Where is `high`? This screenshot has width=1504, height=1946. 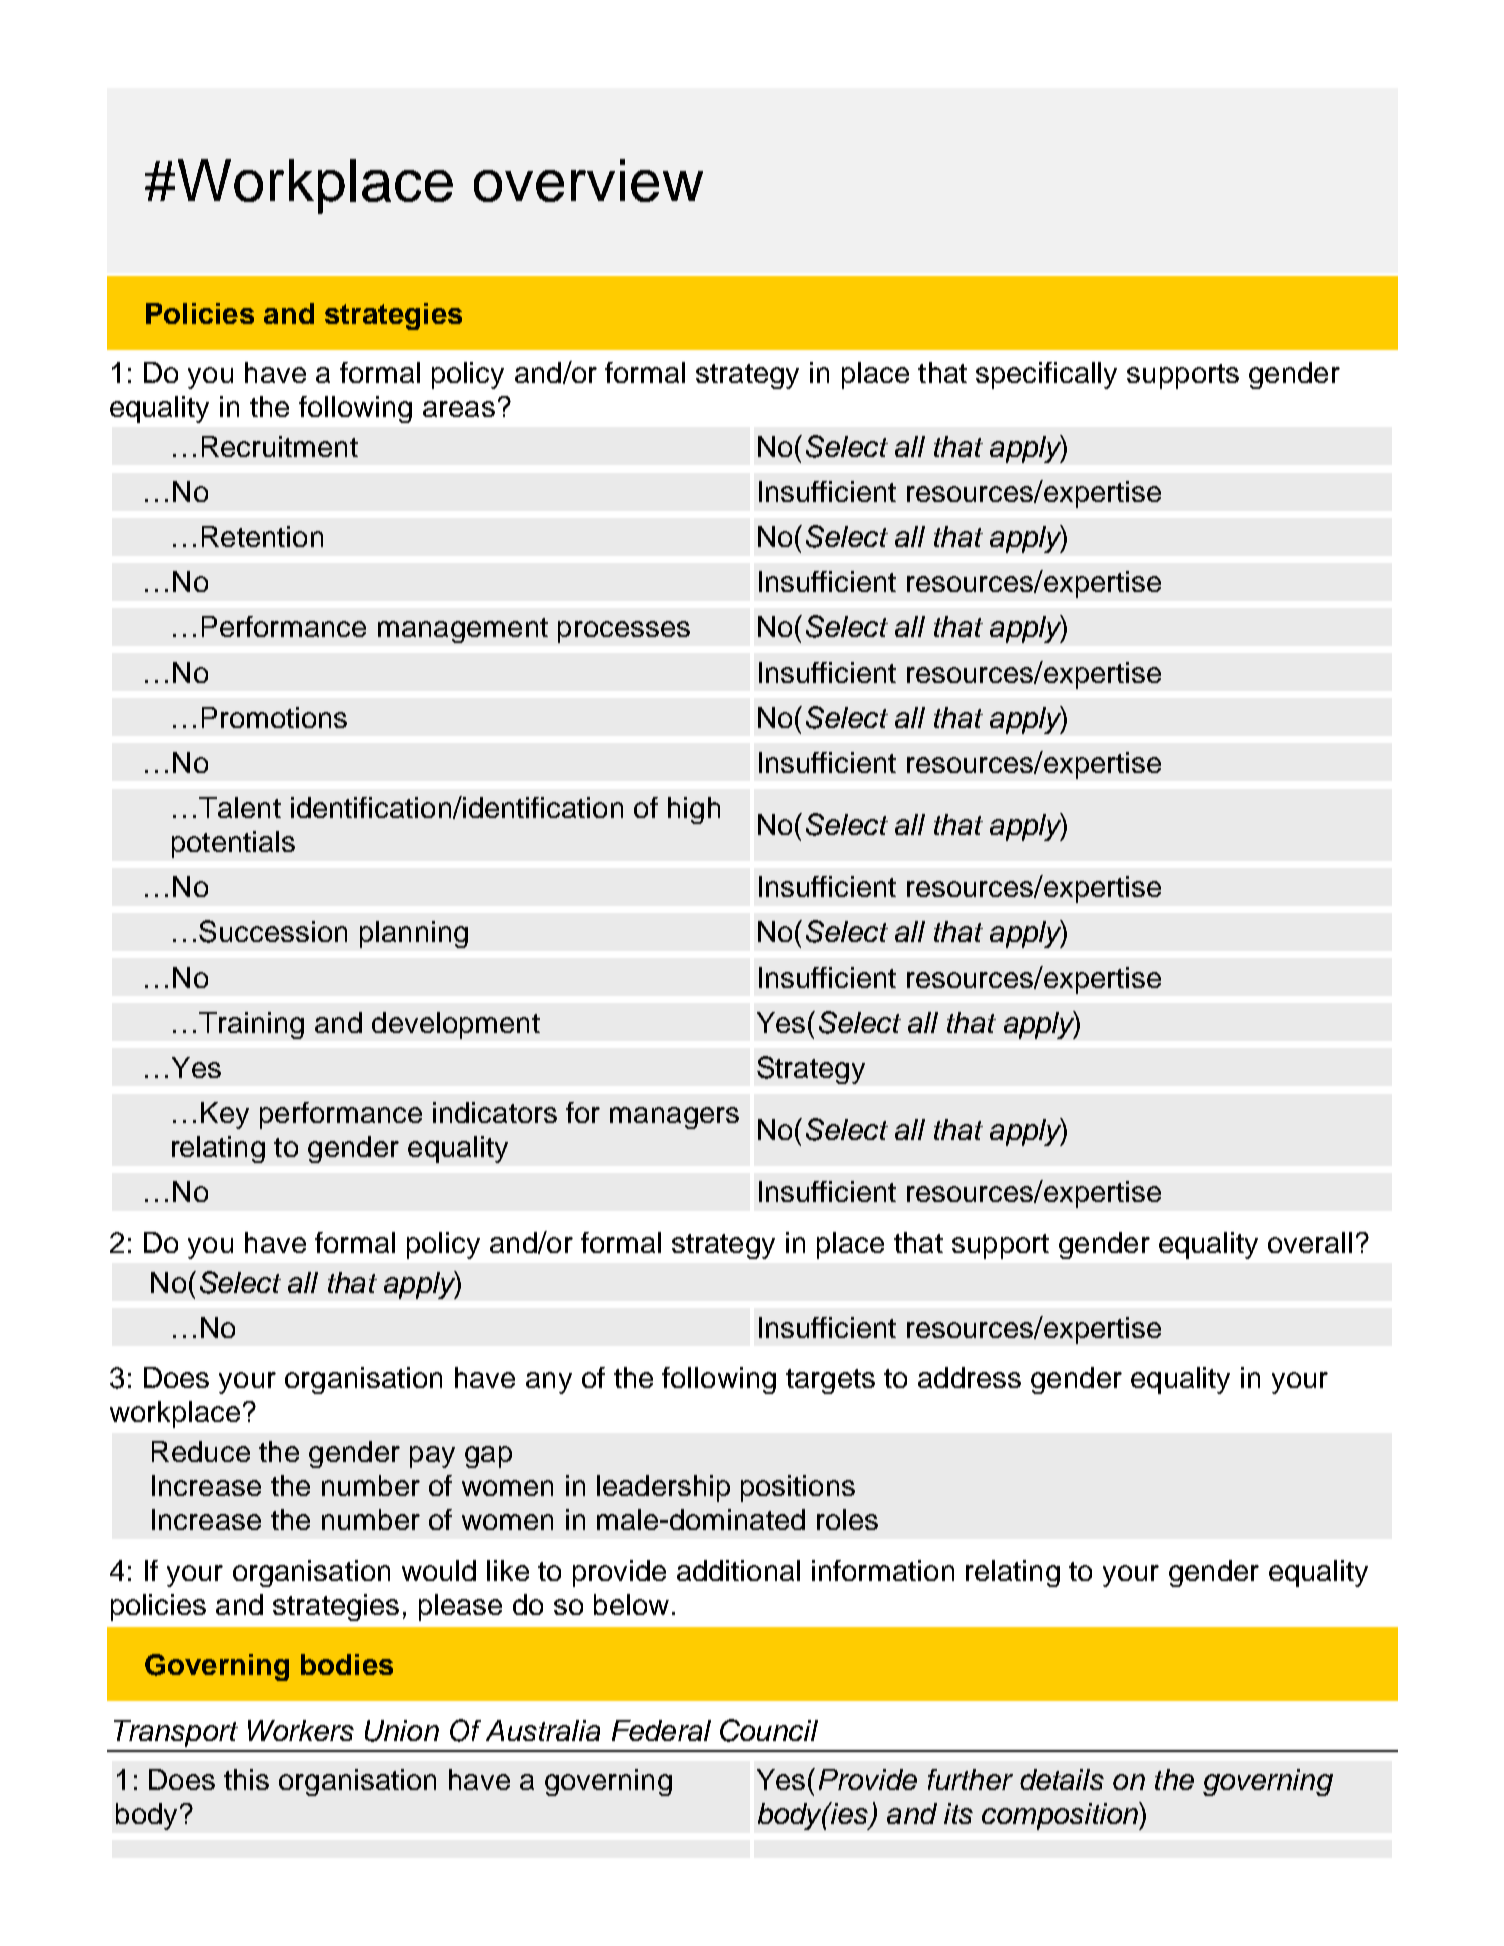 high is located at coordinates (694, 810).
